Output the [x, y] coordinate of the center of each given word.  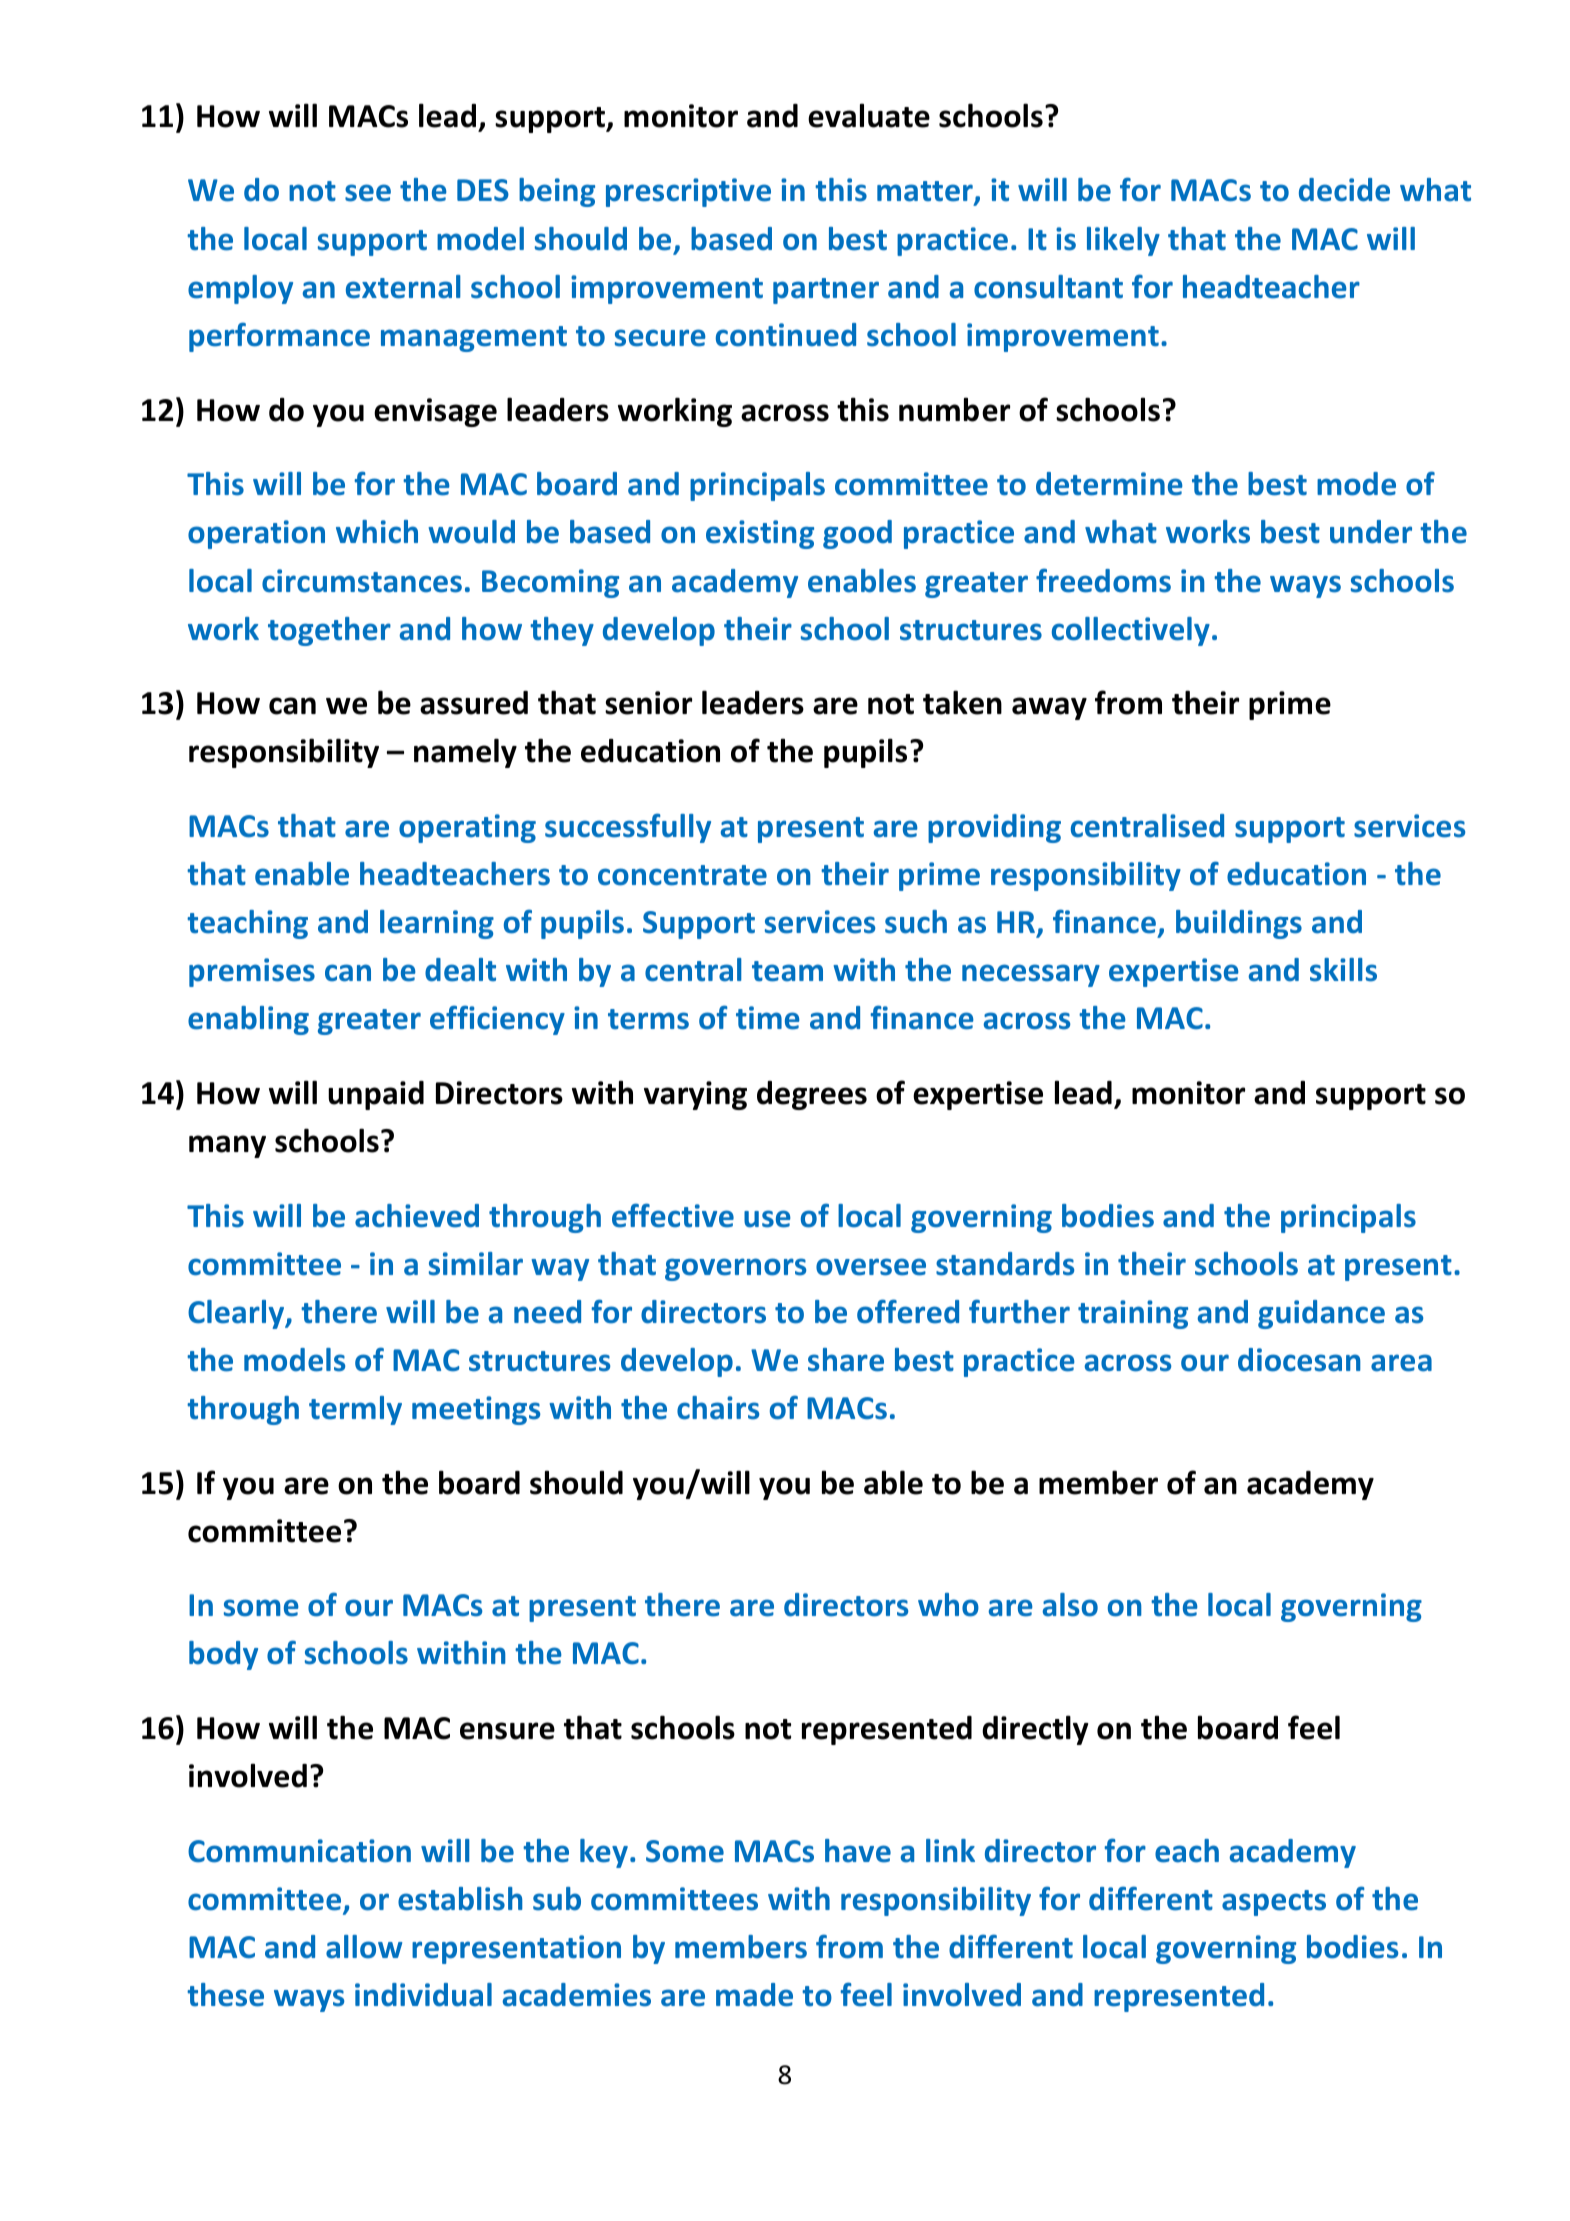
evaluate [869, 115]
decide [1344, 190]
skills [1343, 970]
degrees [812, 1095]
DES [483, 190]
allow [364, 1947]
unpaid [376, 1095]
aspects [1274, 1903]
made [754, 1995]
